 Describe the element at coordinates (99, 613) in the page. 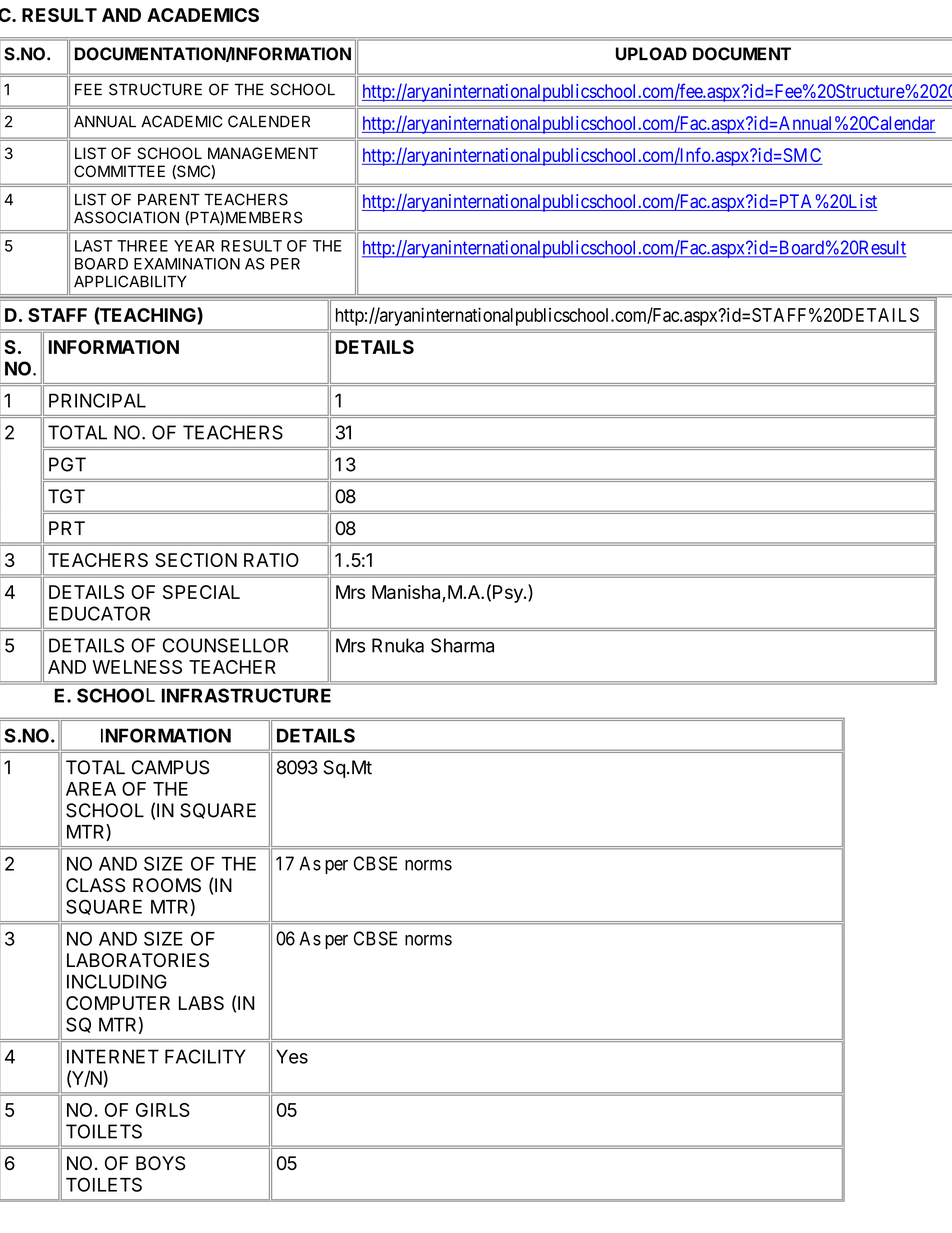

I see `EDUCATOR` at that location.
